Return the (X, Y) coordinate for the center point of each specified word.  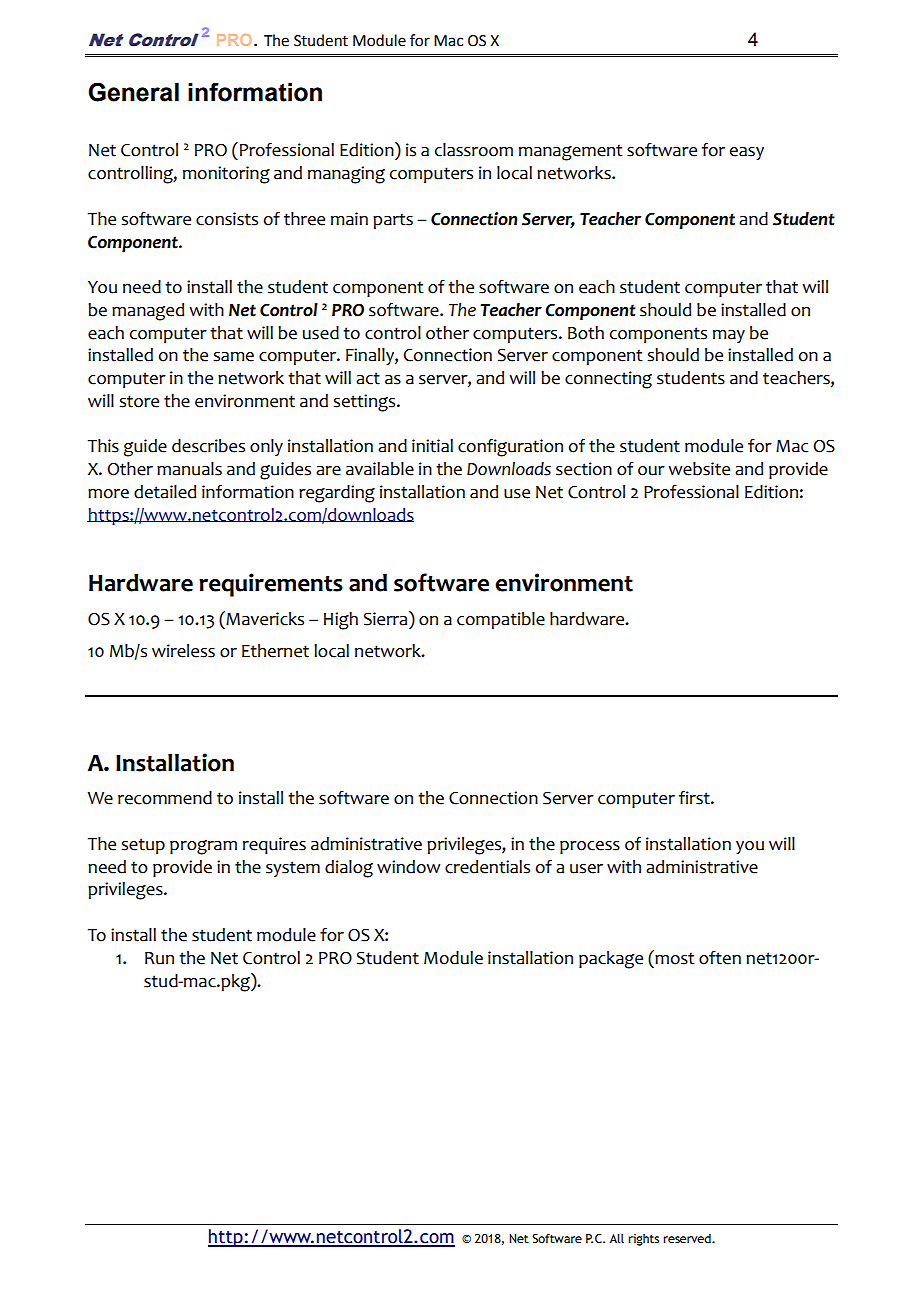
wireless (183, 651)
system (293, 869)
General (133, 92)
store (139, 401)
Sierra (387, 618)
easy (747, 153)
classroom (474, 150)
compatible (501, 620)
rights (643, 1240)
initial (432, 446)
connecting (608, 380)
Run (159, 958)
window (408, 867)
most (674, 957)
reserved (688, 1238)
